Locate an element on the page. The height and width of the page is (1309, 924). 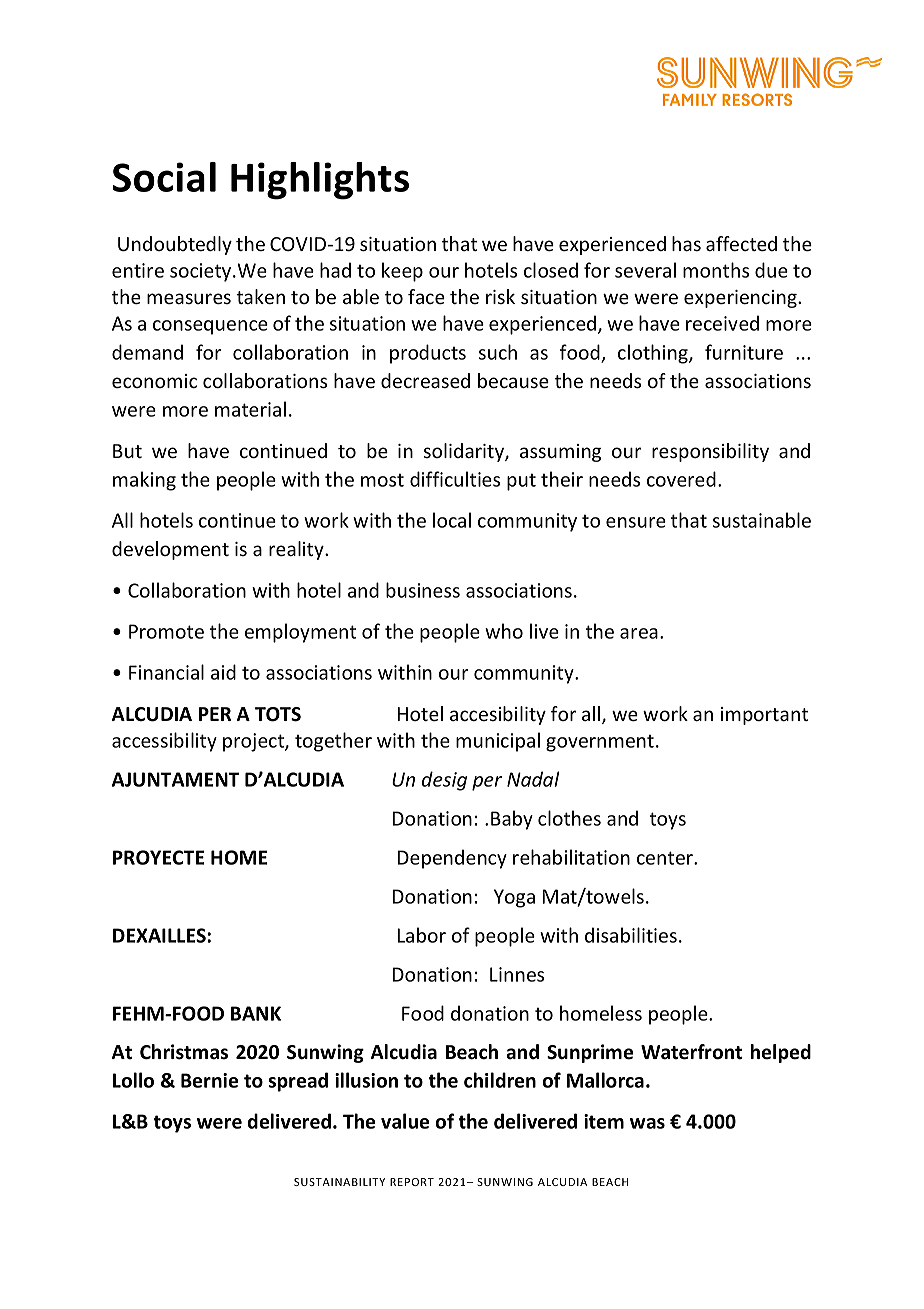
responsibility is located at coordinates (710, 452).
